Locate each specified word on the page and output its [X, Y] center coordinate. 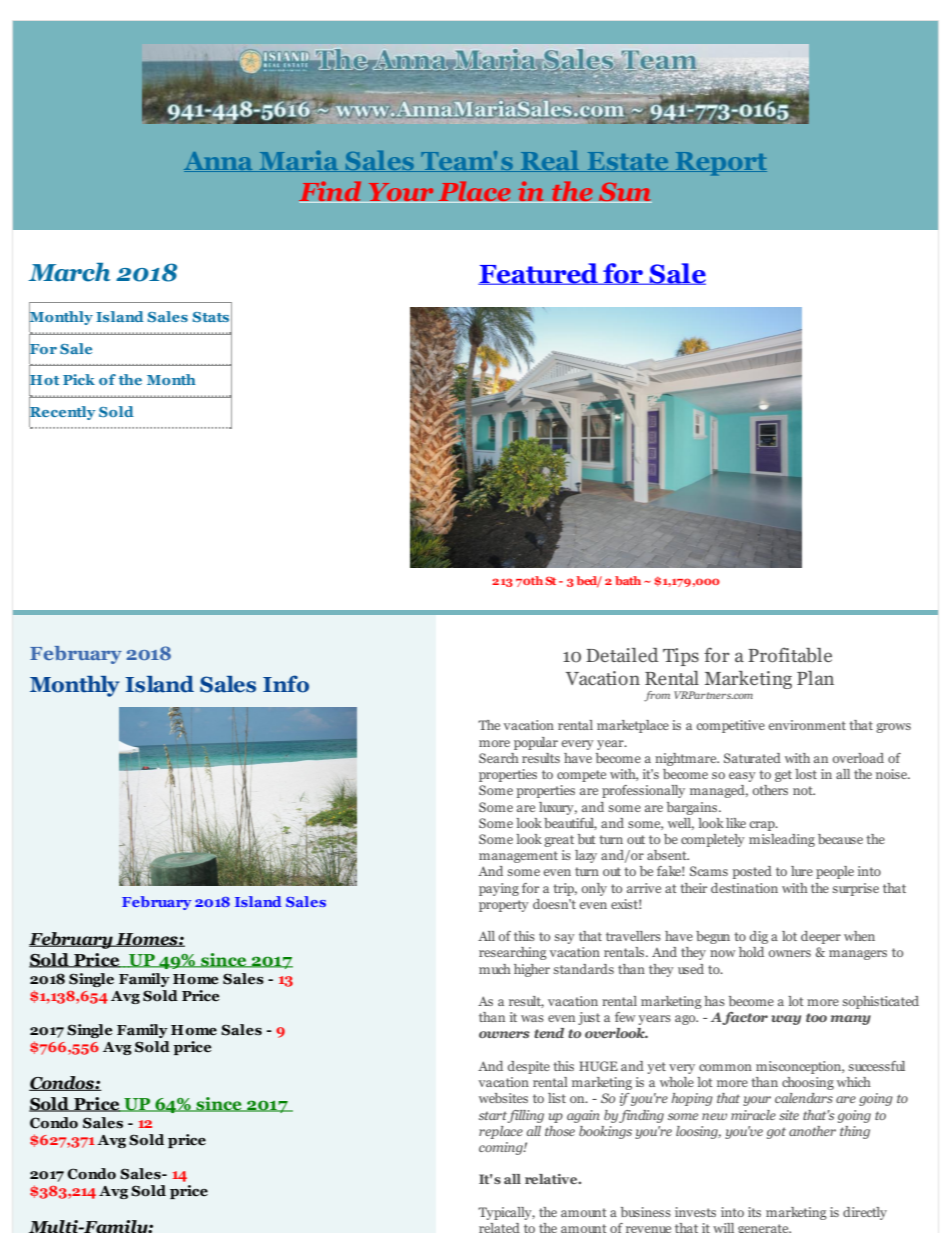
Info [286, 684]
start [493, 1115]
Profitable [790, 655]
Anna [219, 162]
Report [720, 164]
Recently [62, 413]
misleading [782, 840]
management [518, 857]
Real [550, 161]
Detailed [622, 655]
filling [525, 1116]
